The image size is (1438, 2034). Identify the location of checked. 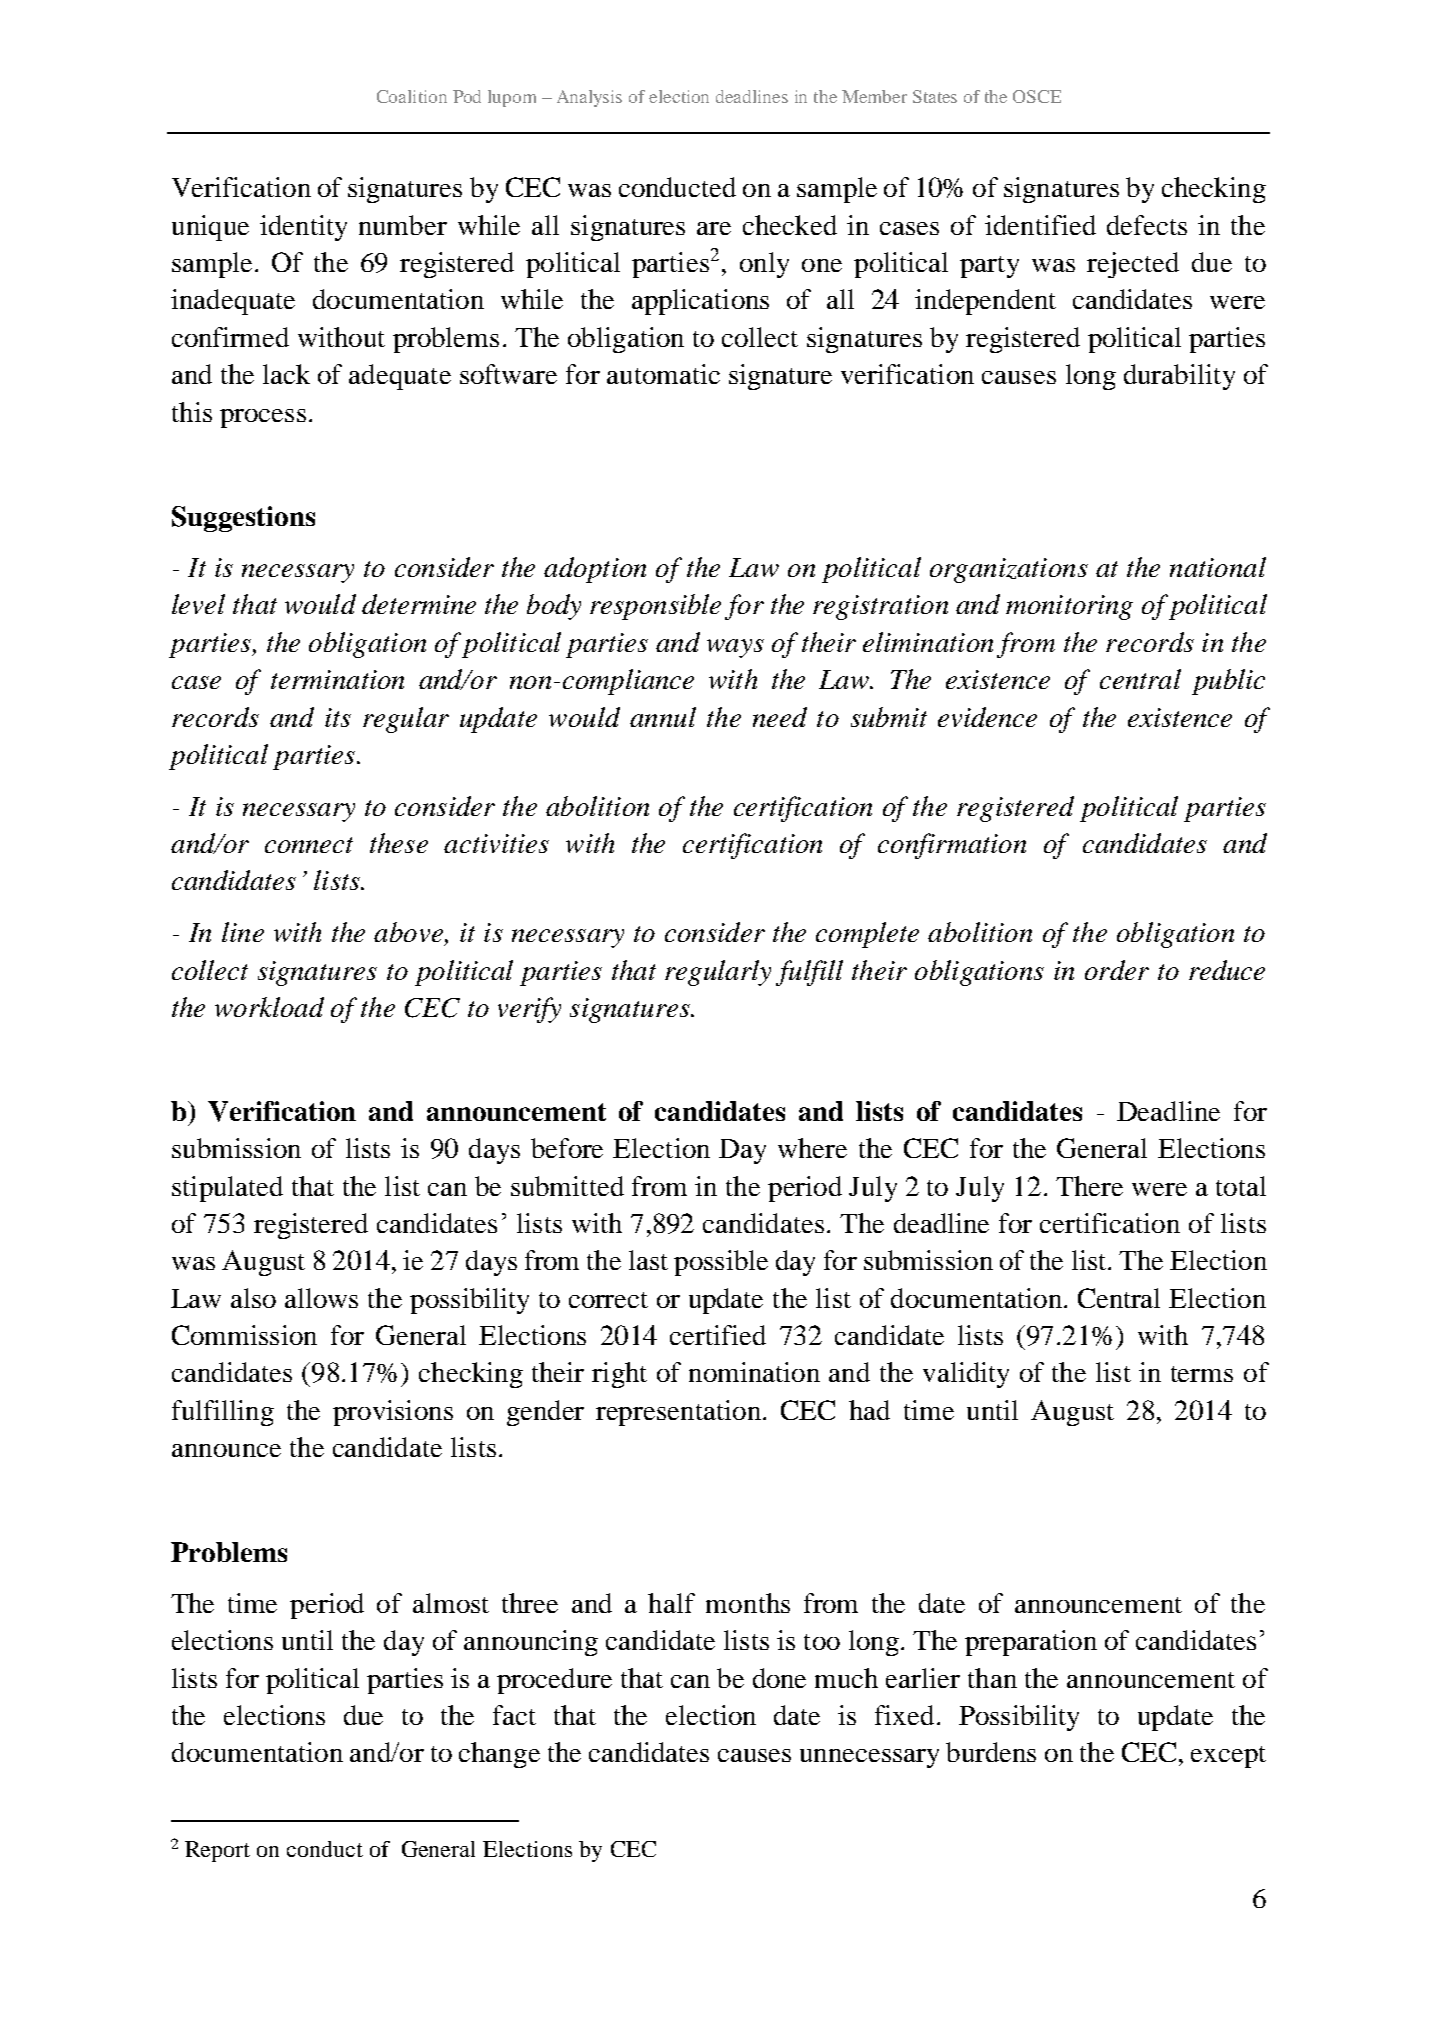
(790, 225).
